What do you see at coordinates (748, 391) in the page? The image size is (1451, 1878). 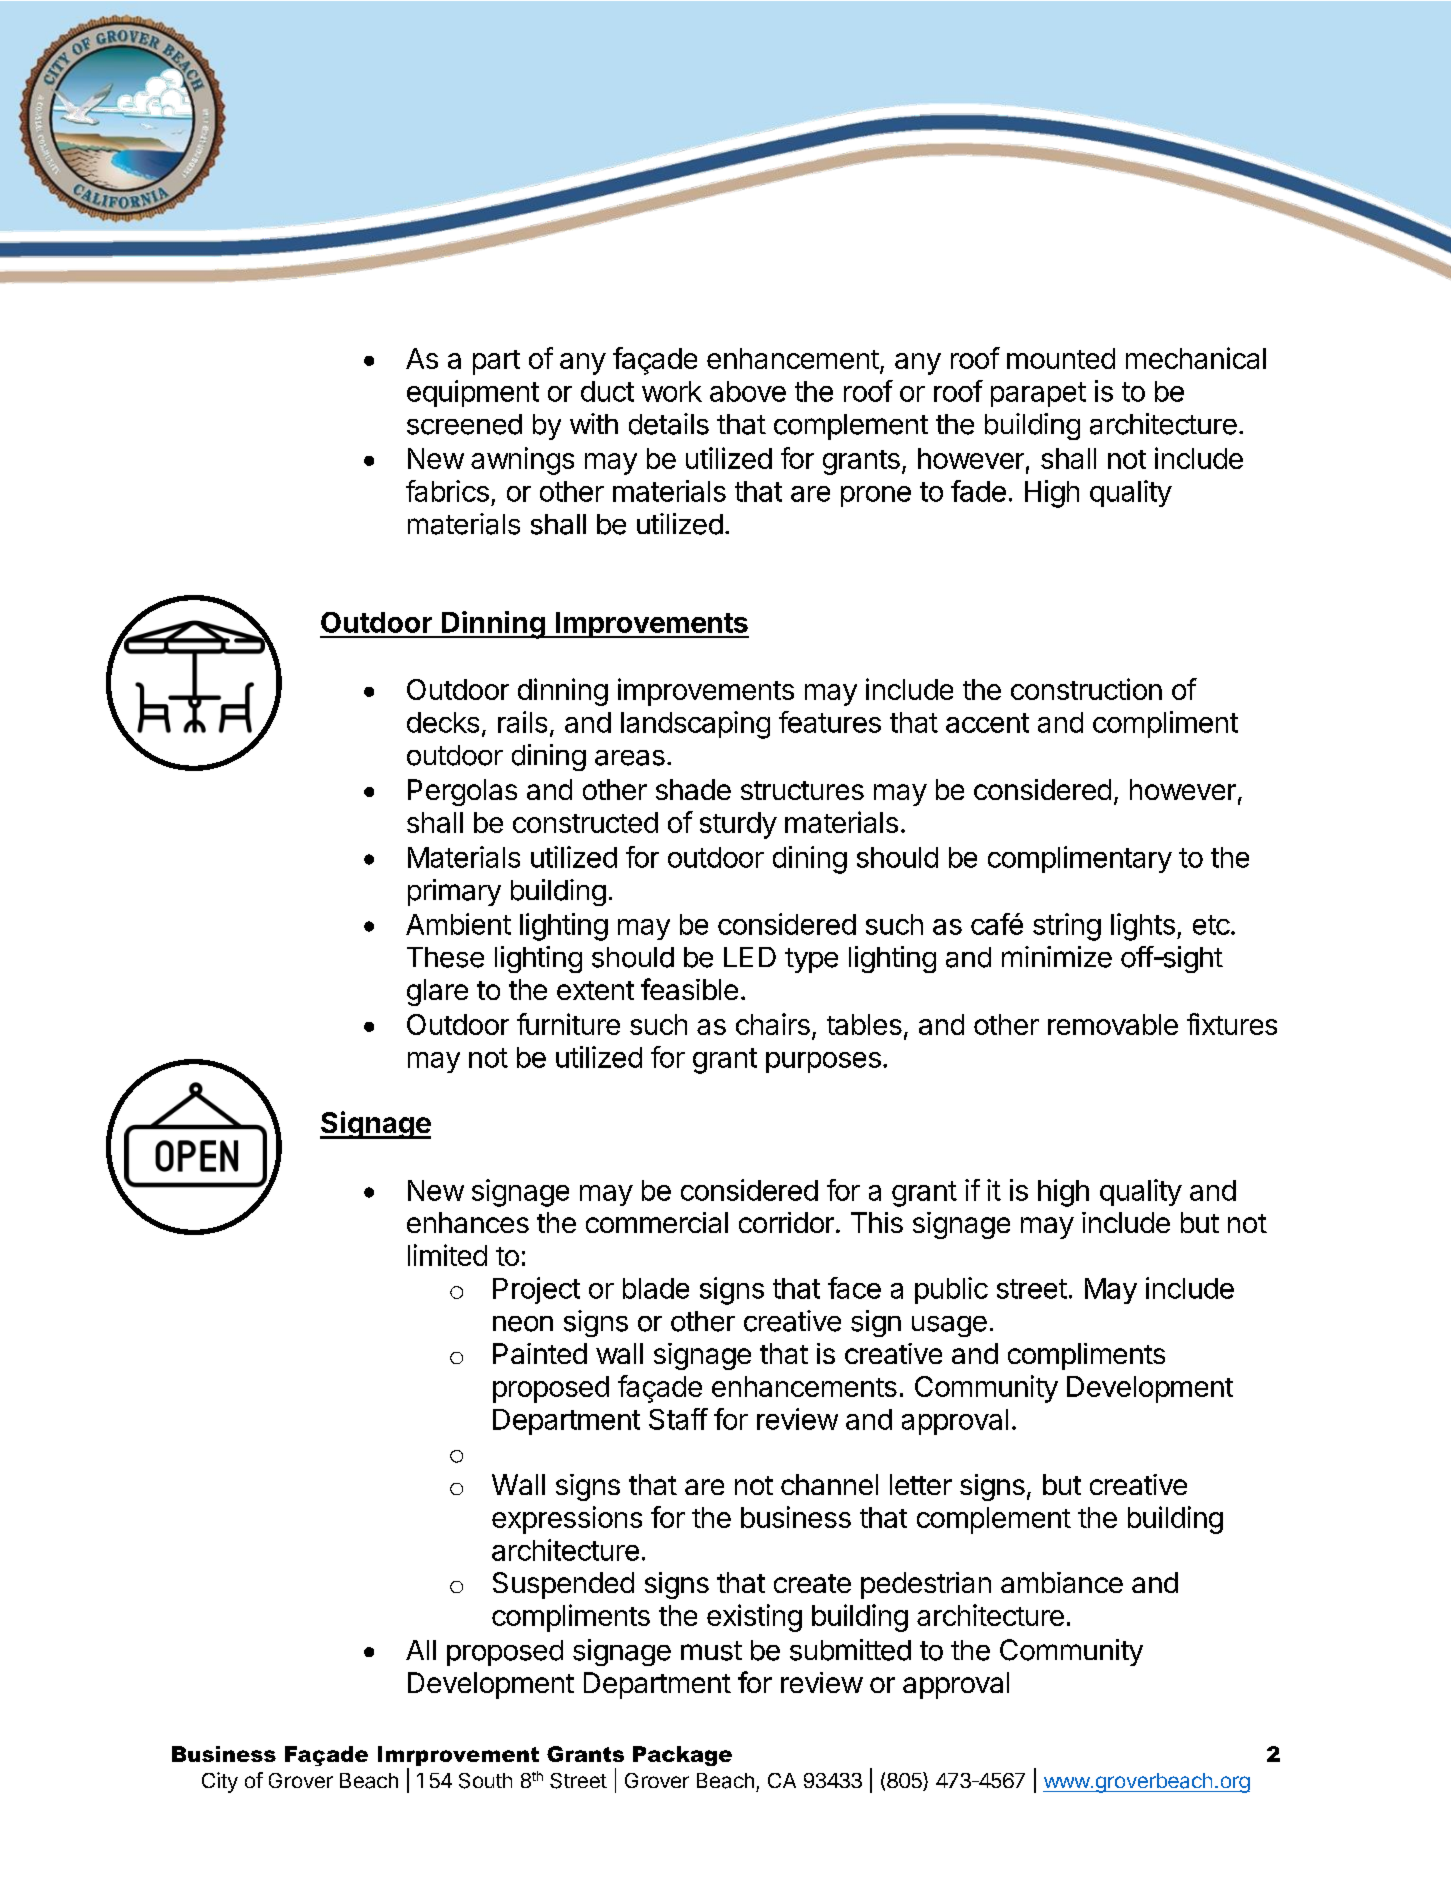 I see `above` at bounding box center [748, 391].
